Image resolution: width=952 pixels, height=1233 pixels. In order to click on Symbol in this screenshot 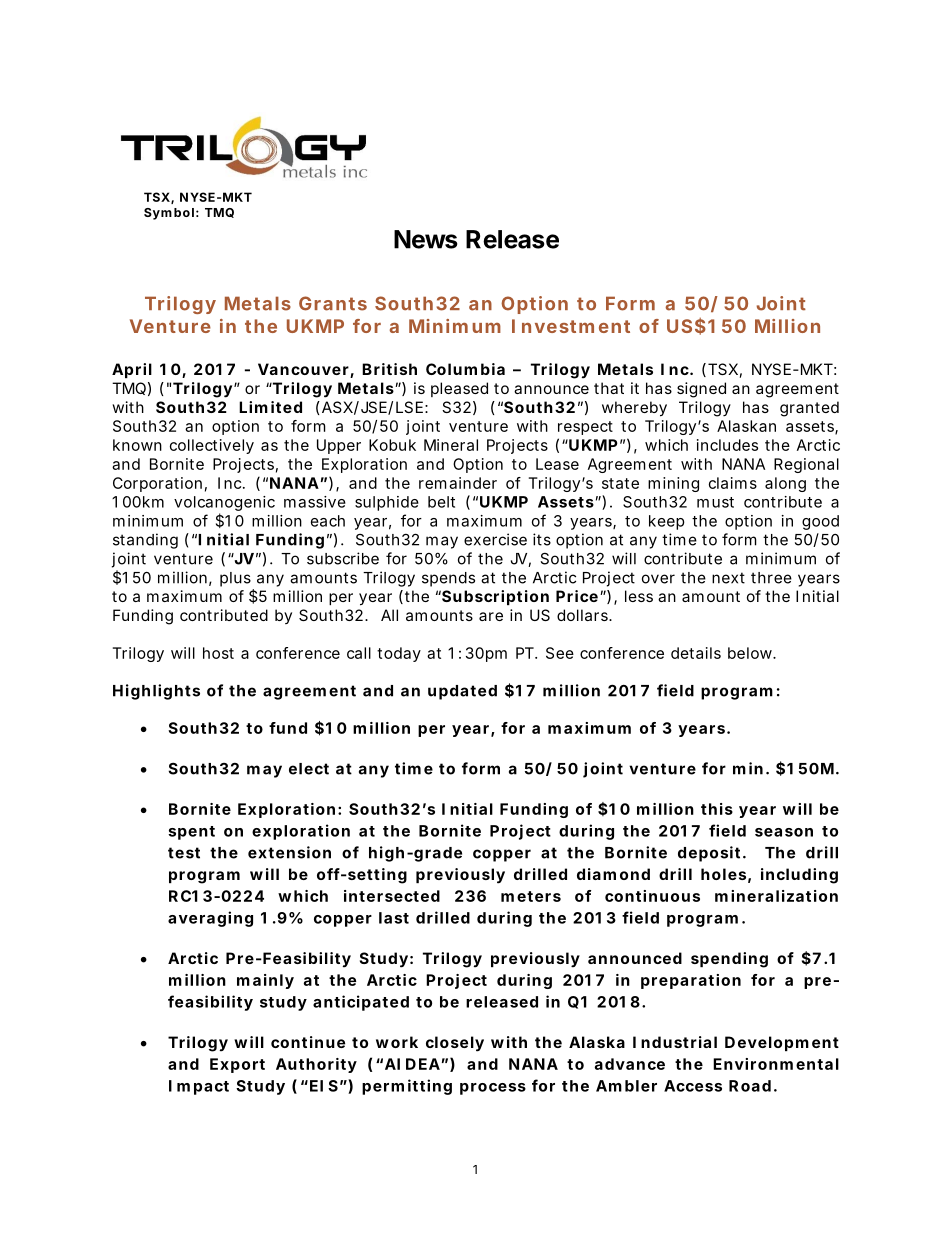, I will do `click(169, 214)`.
